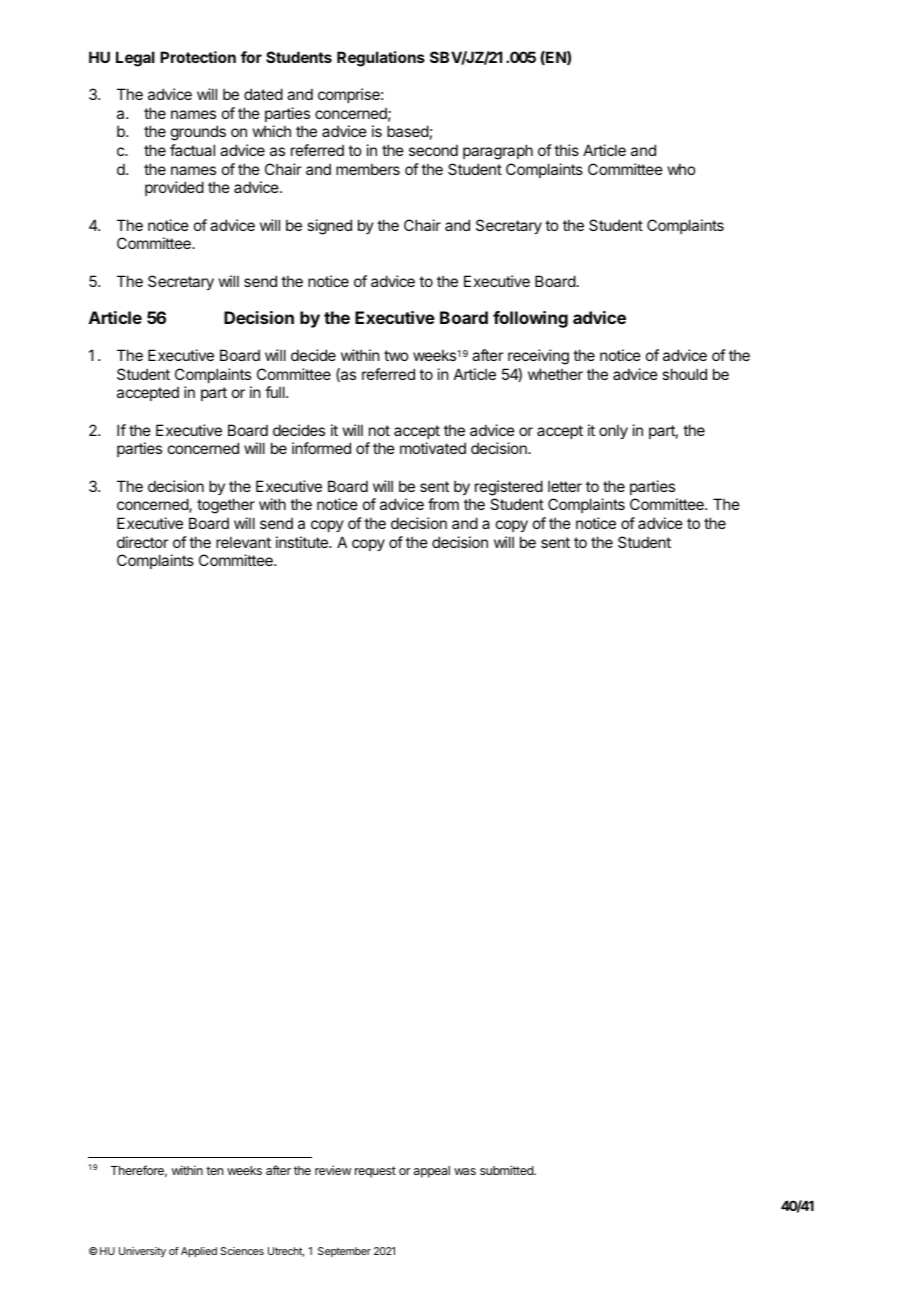 Image resolution: width=924 pixels, height=1308 pixels. What do you see at coordinates (443, 504) in the screenshot?
I see `from` at bounding box center [443, 504].
